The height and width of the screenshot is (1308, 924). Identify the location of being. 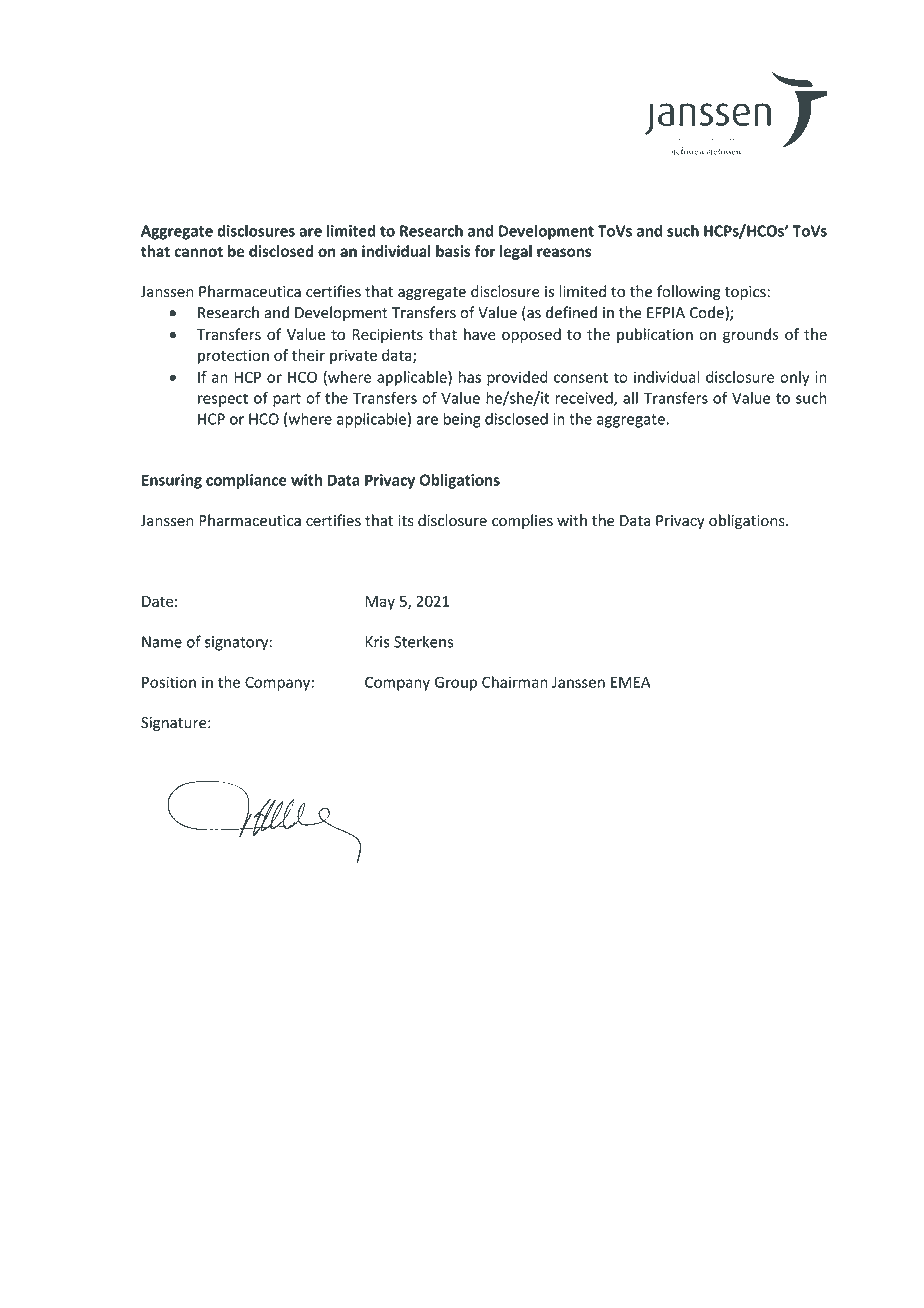
(462, 420).
